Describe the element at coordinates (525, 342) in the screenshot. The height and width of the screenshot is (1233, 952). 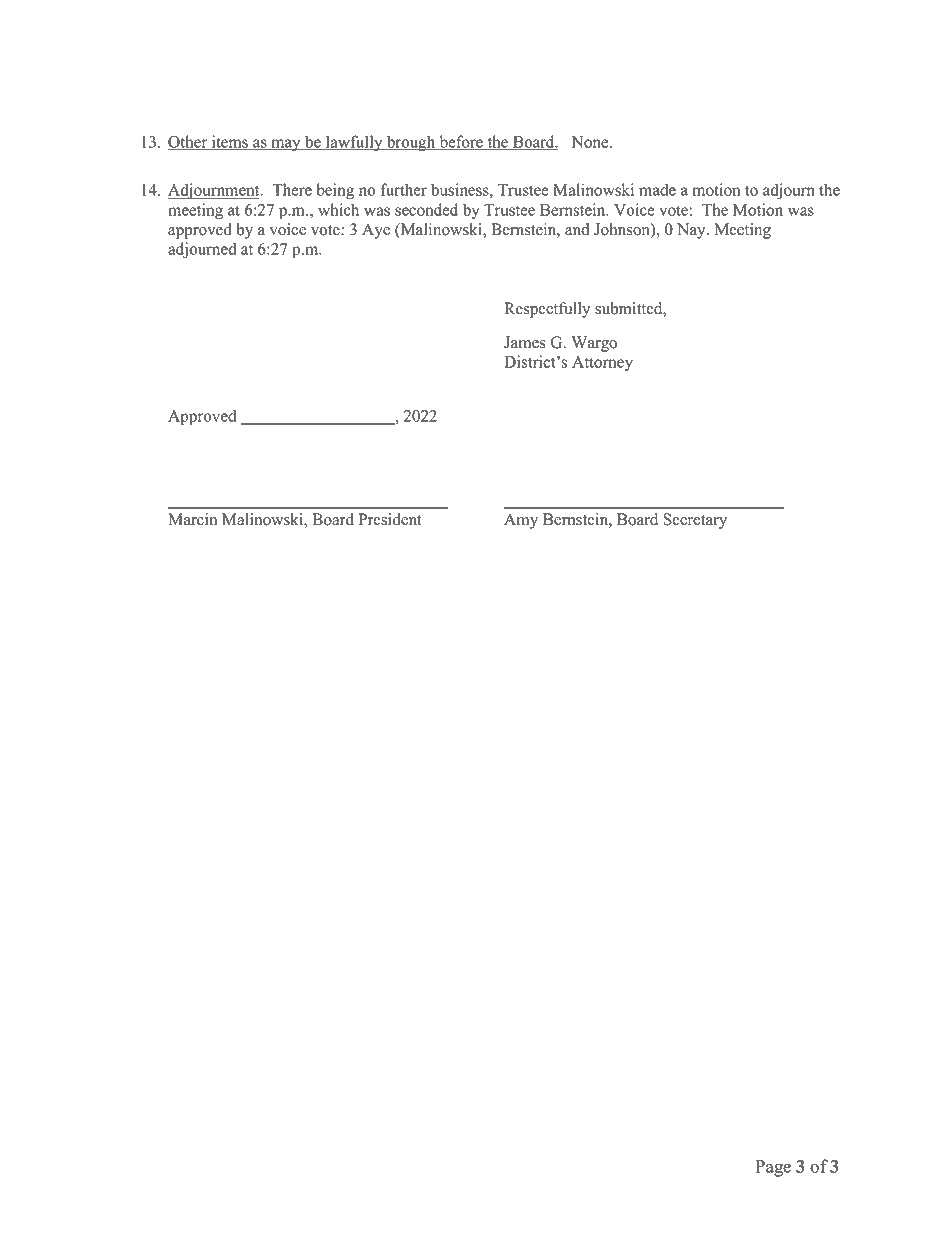
I see `James` at that location.
